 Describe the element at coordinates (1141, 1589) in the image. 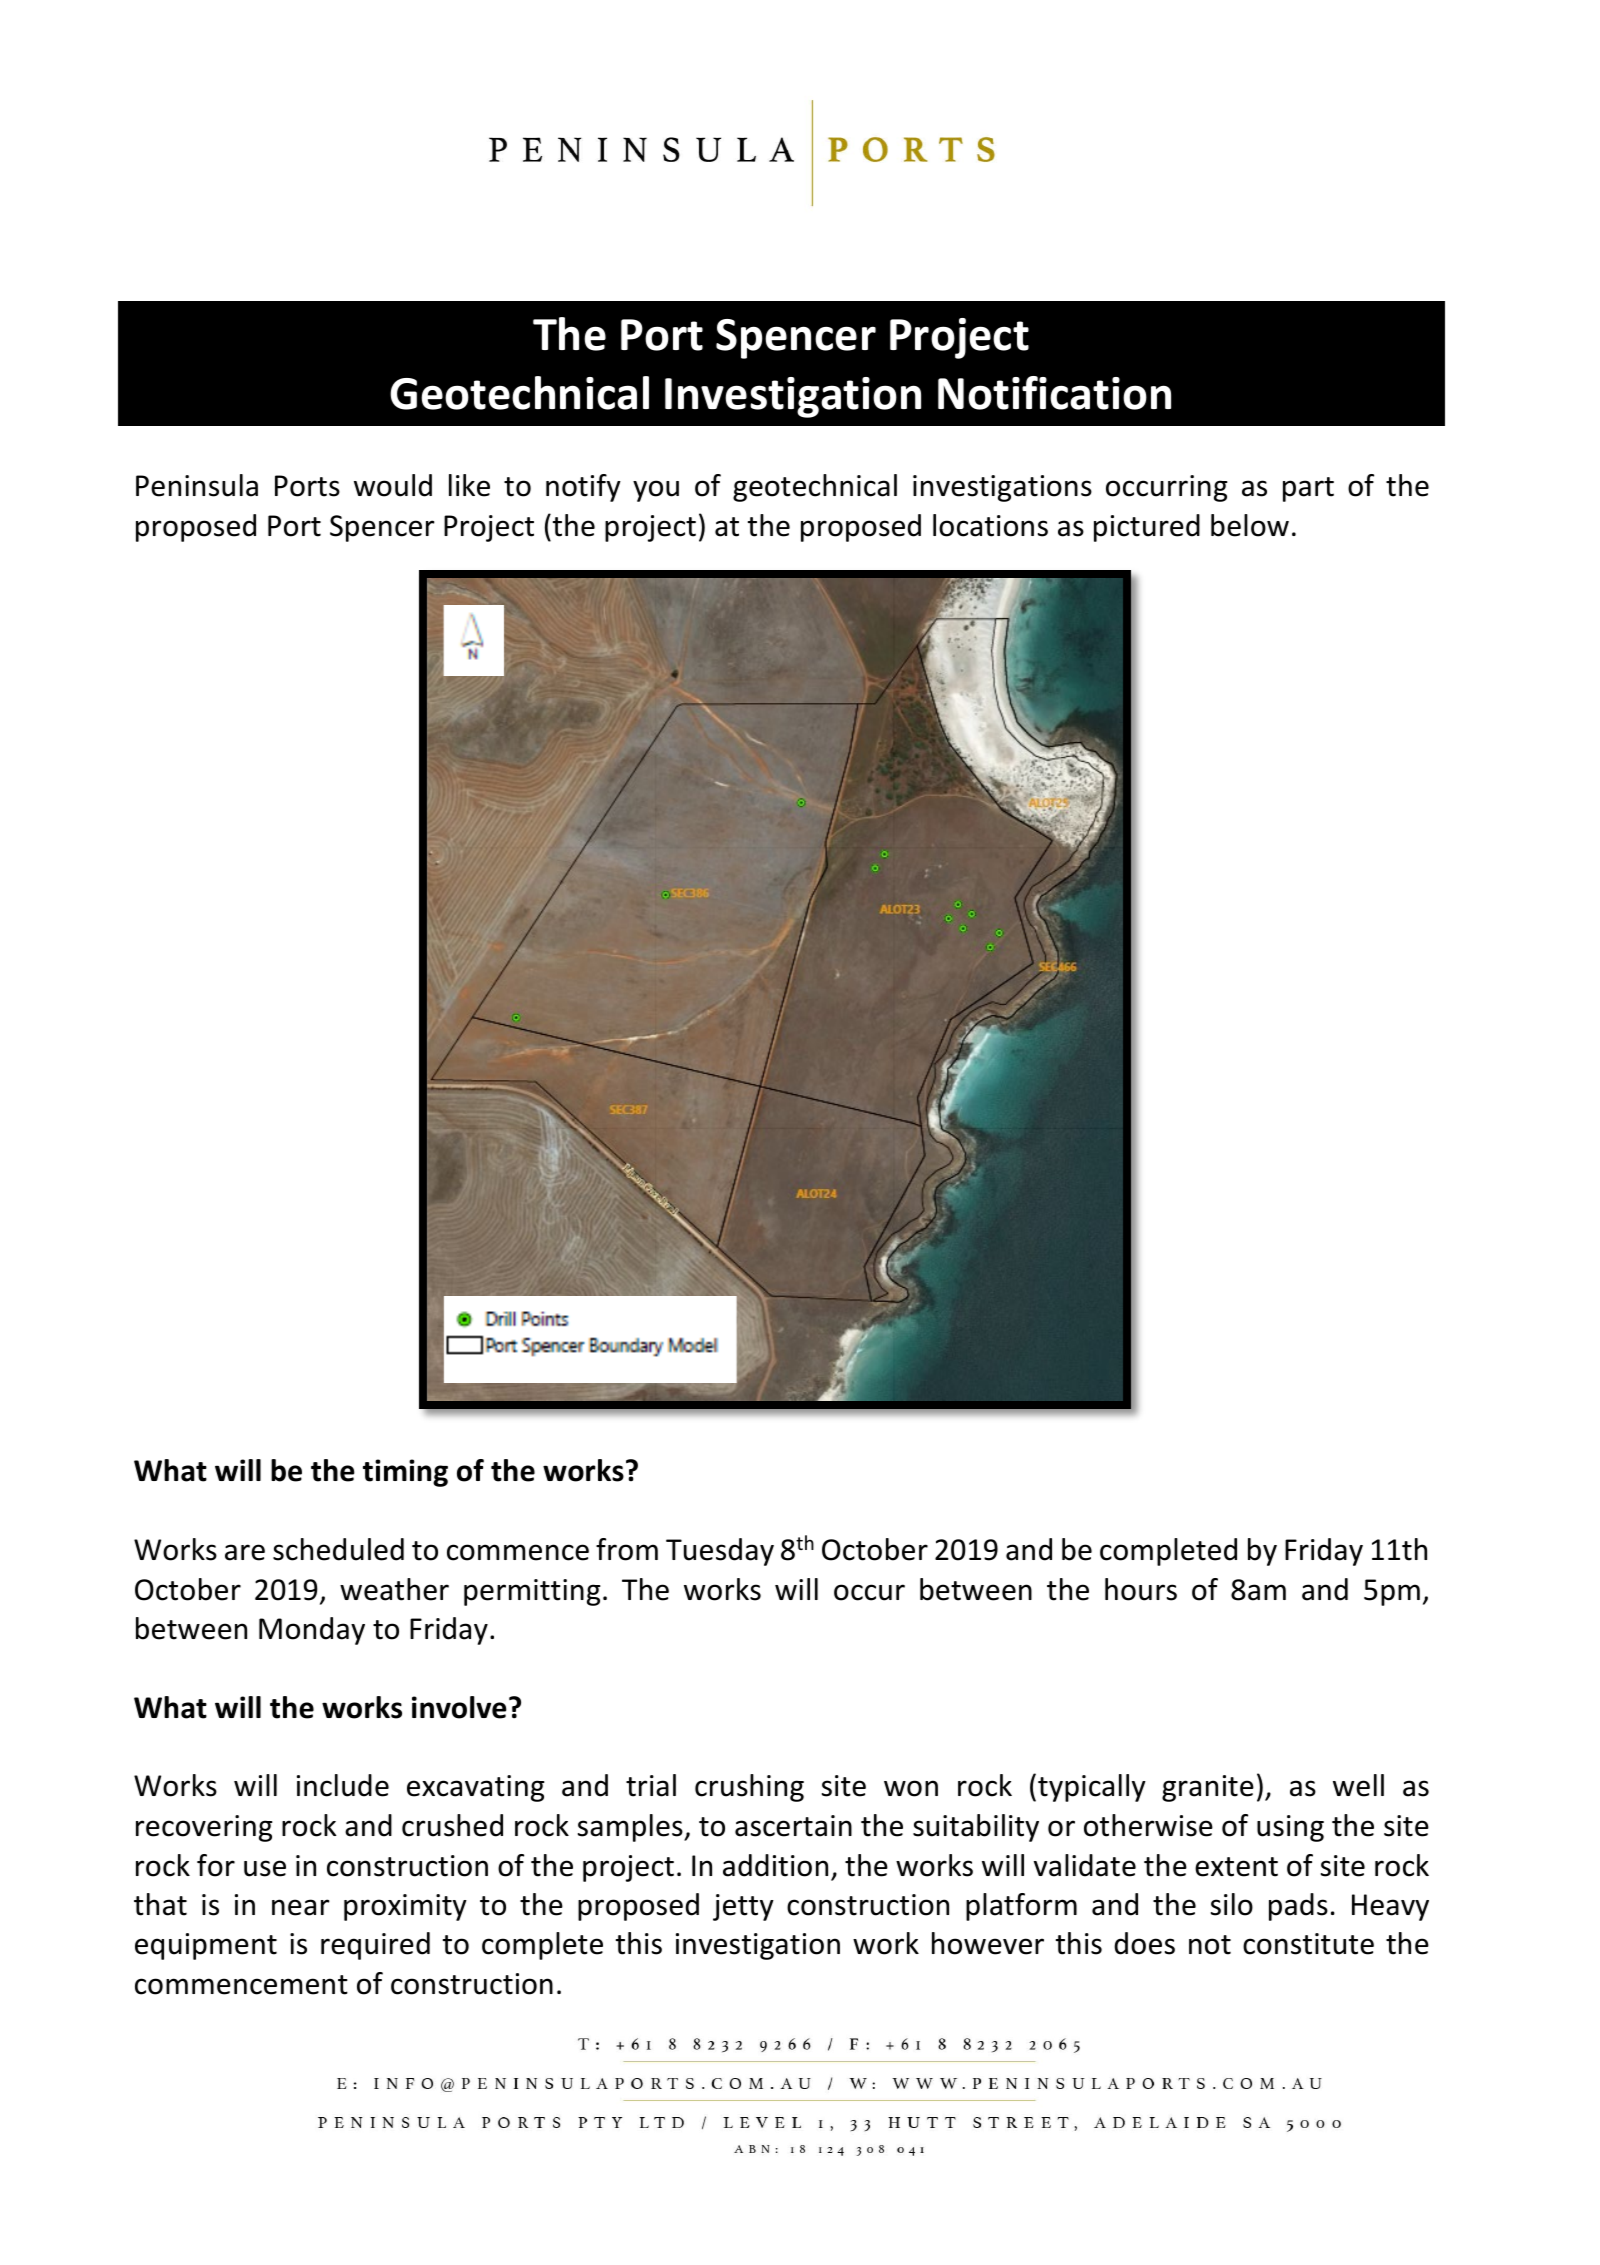

I see `hours` at that location.
